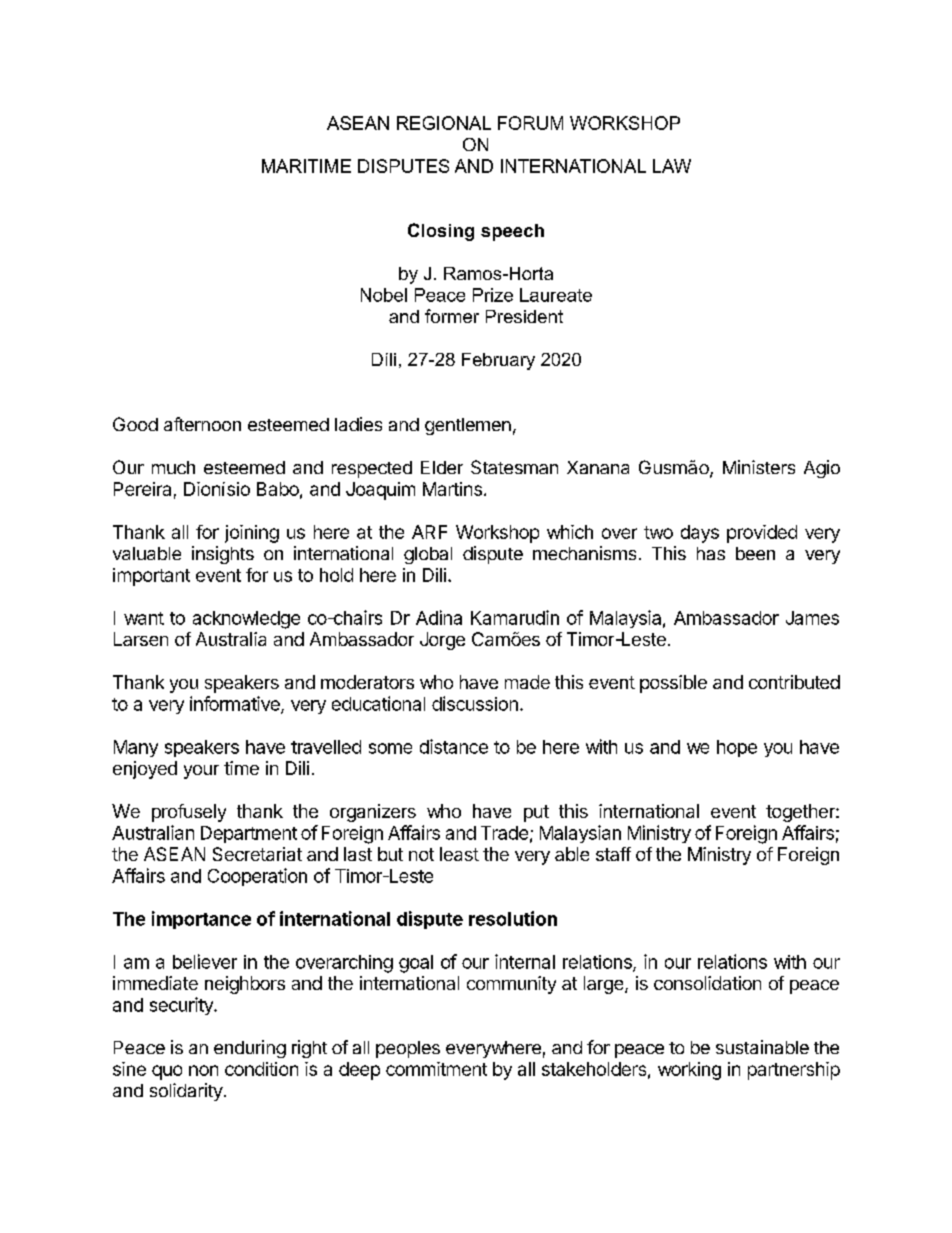 This screenshot has height=1233, width=952. What do you see at coordinates (436, 1069) in the screenshot?
I see `commitment` at bounding box center [436, 1069].
